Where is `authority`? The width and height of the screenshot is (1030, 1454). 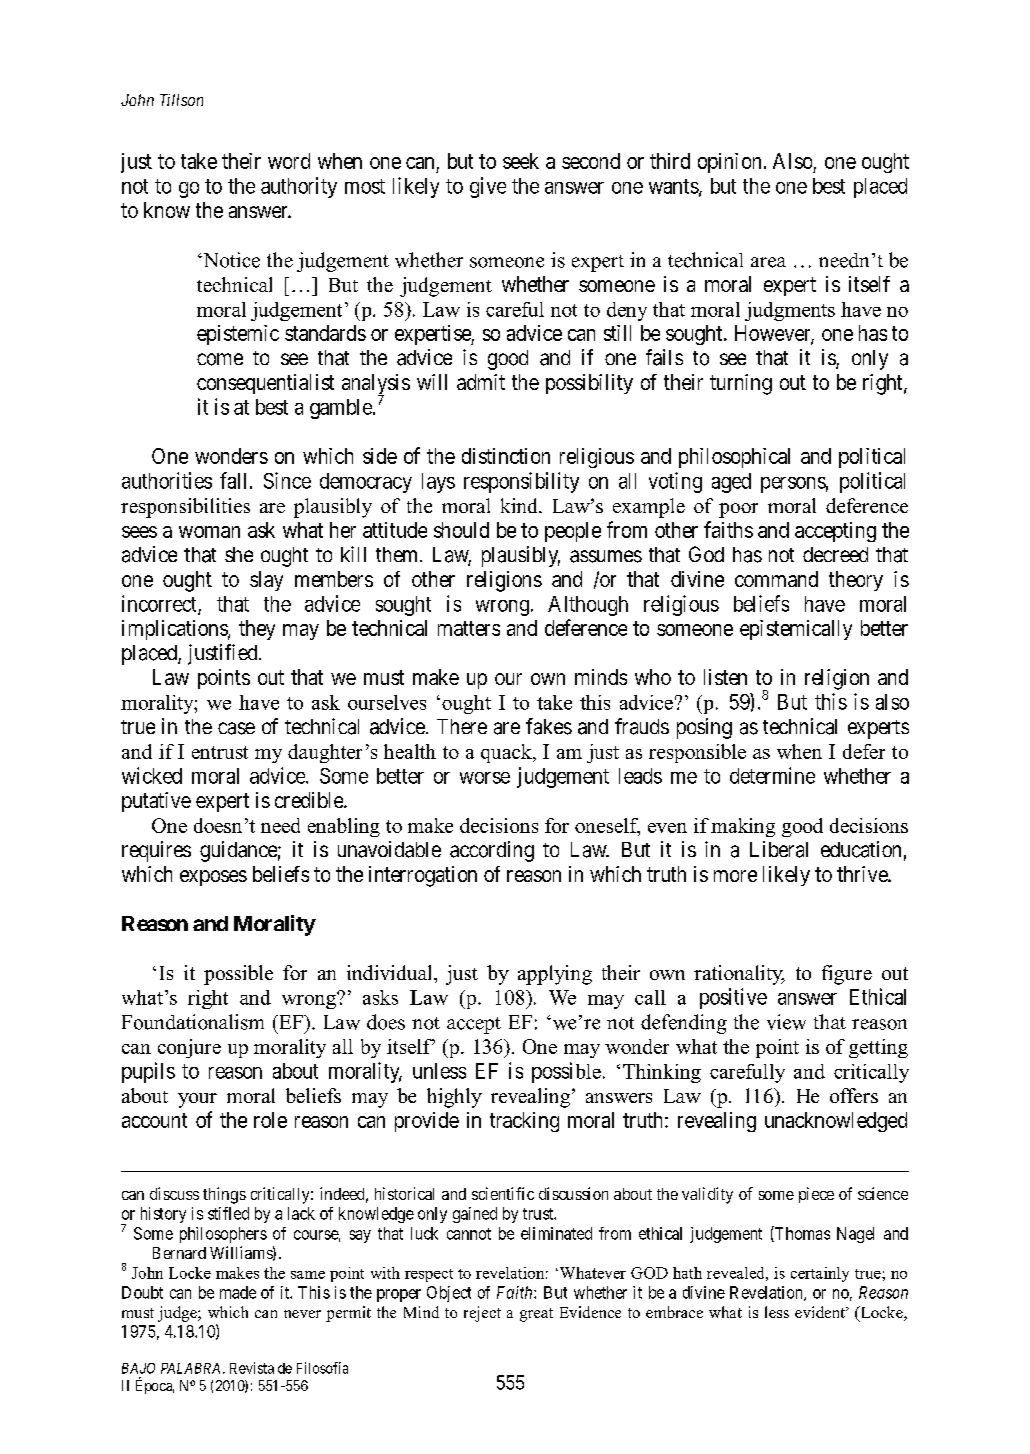 authority is located at coordinates (299, 187).
